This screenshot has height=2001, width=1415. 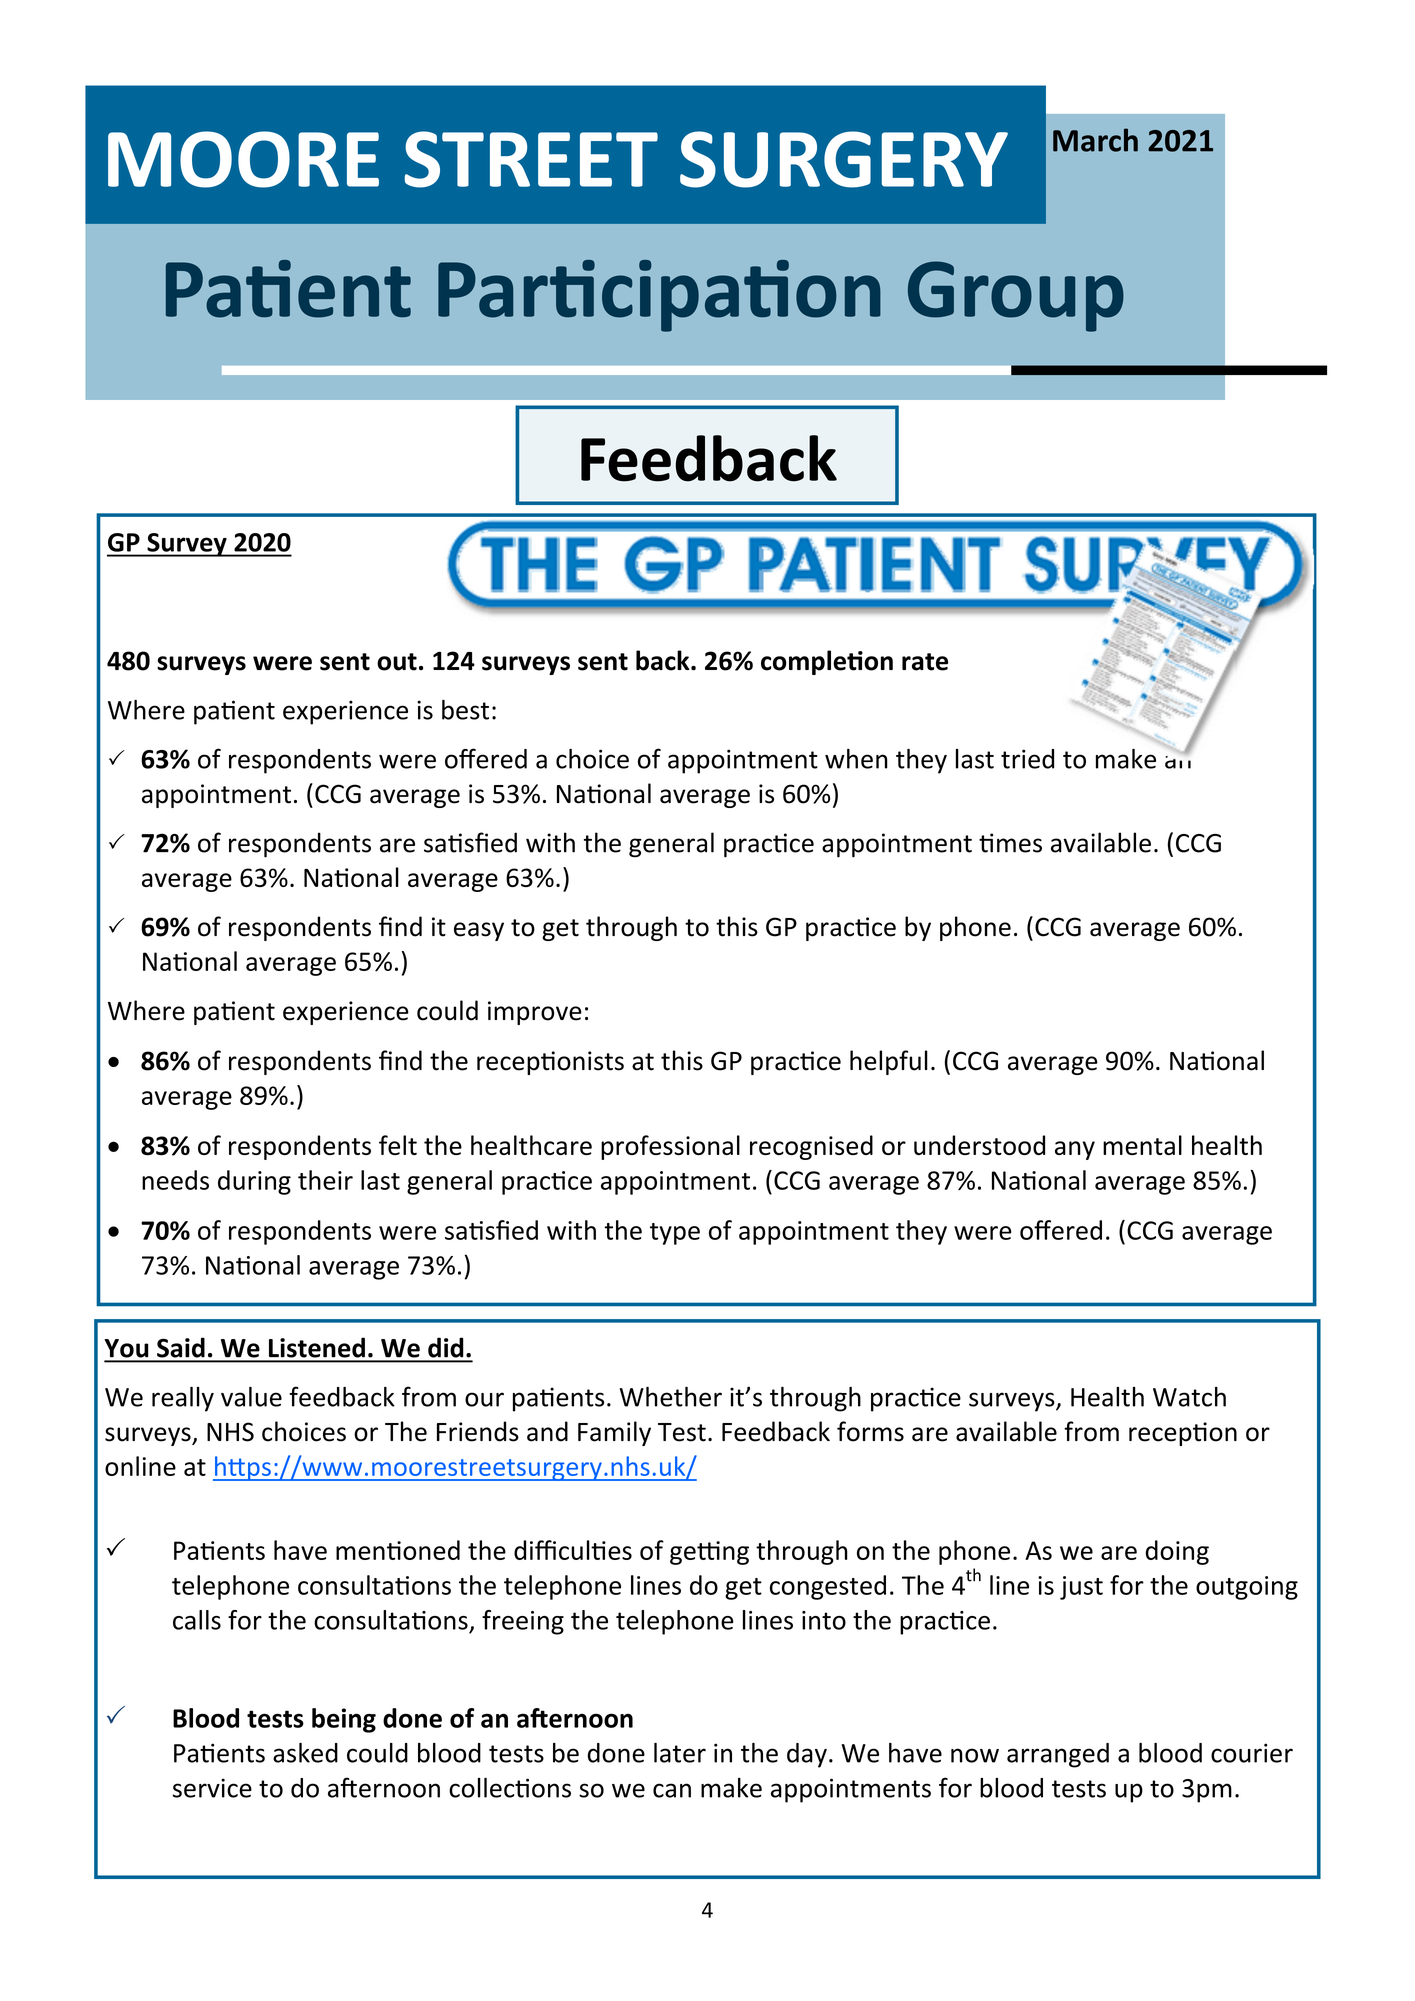 What do you see at coordinates (305, 1753) in the screenshot?
I see `asked` at bounding box center [305, 1753].
